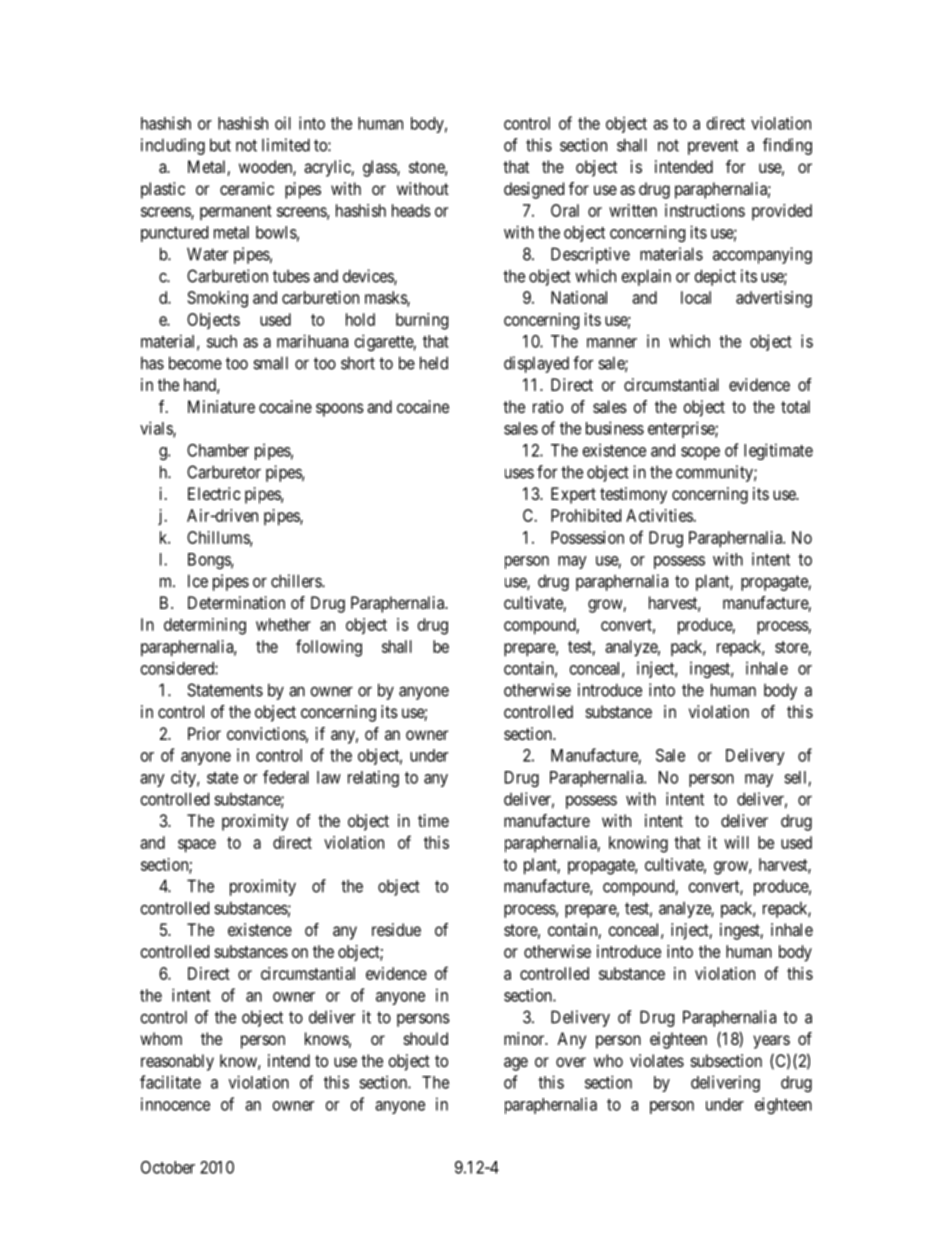 The width and height of the image is (952, 1233). What do you see at coordinates (713, 147) in the image?
I see `prevent` at bounding box center [713, 147].
